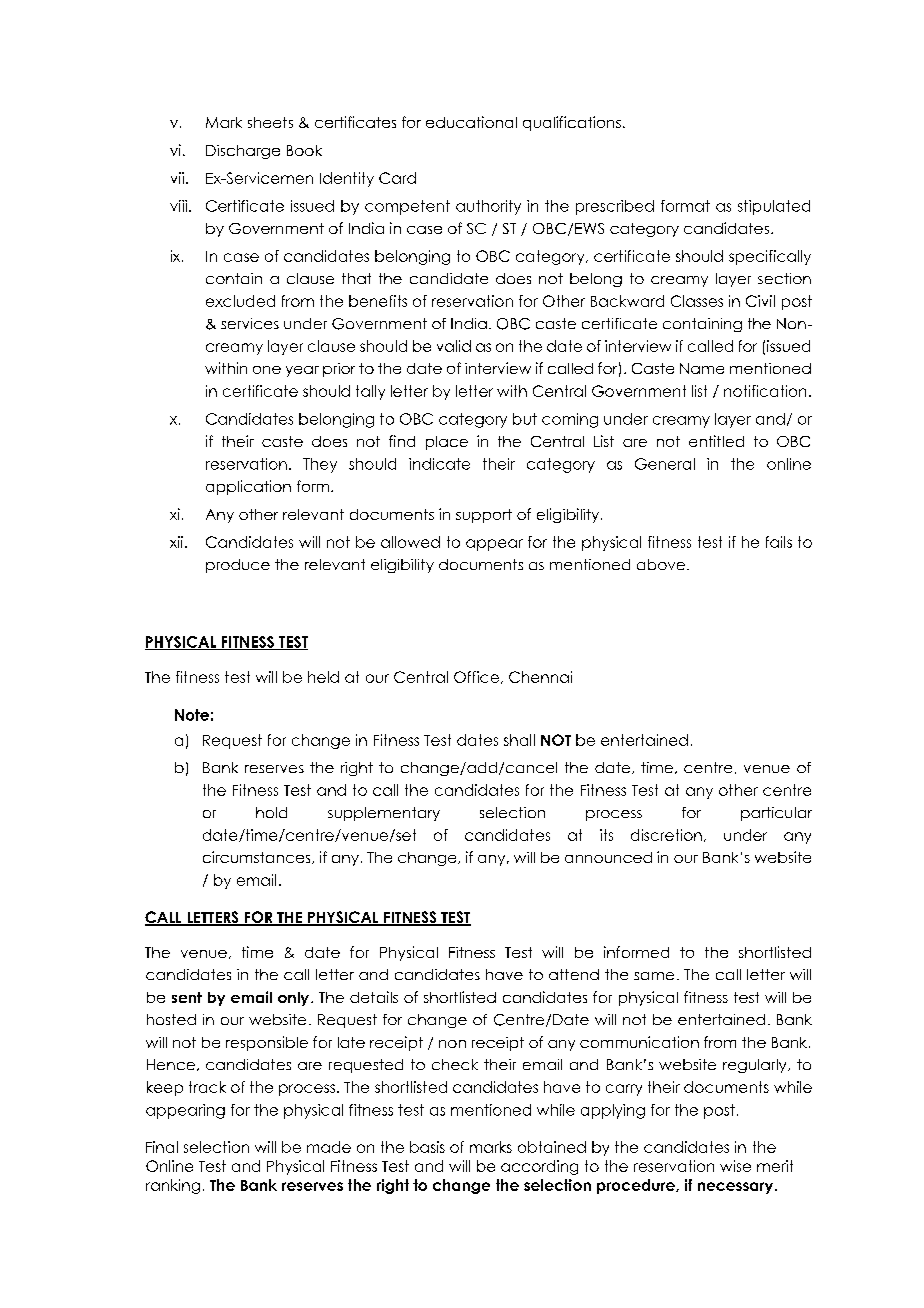 The width and height of the image is (924, 1308). What do you see at coordinates (615, 207) in the image?
I see `prescribed` at bounding box center [615, 207].
